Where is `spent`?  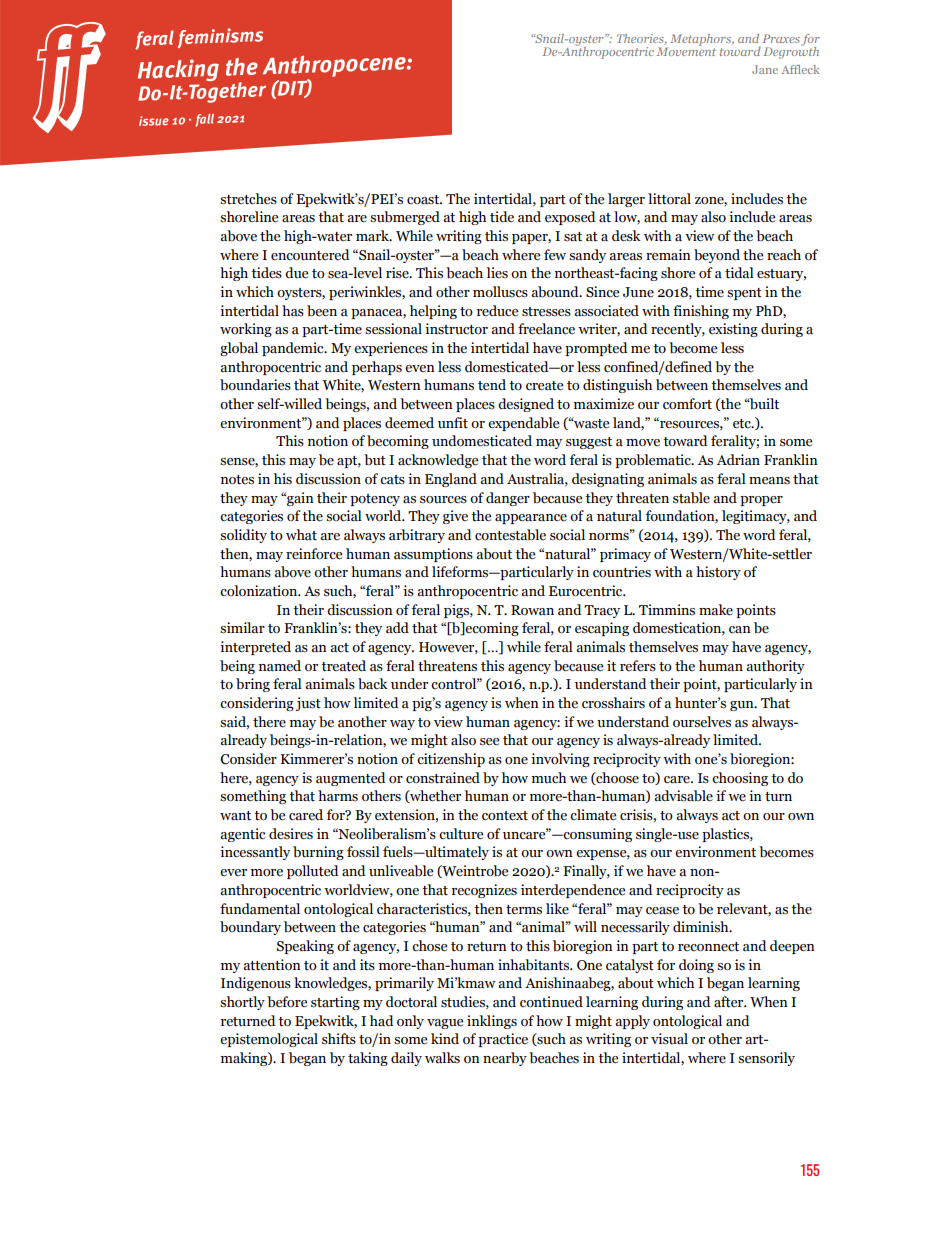 spent is located at coordinates (744, 294).
